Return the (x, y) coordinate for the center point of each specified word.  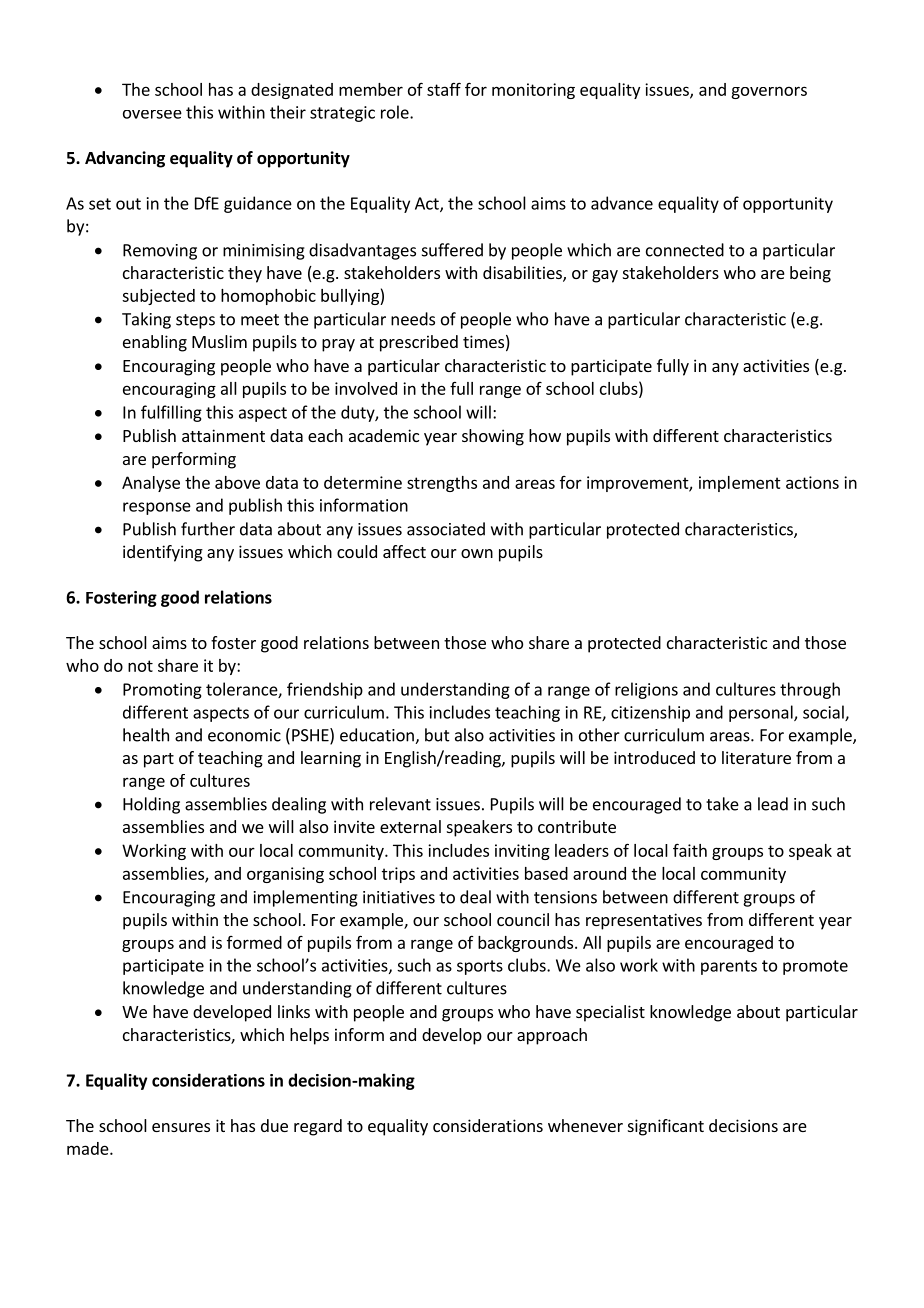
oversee (152, 114)
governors (769, 92)
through (810, 690)
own (477, 553)
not (140, 666)
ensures (181, 1127)
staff (444, 89)
